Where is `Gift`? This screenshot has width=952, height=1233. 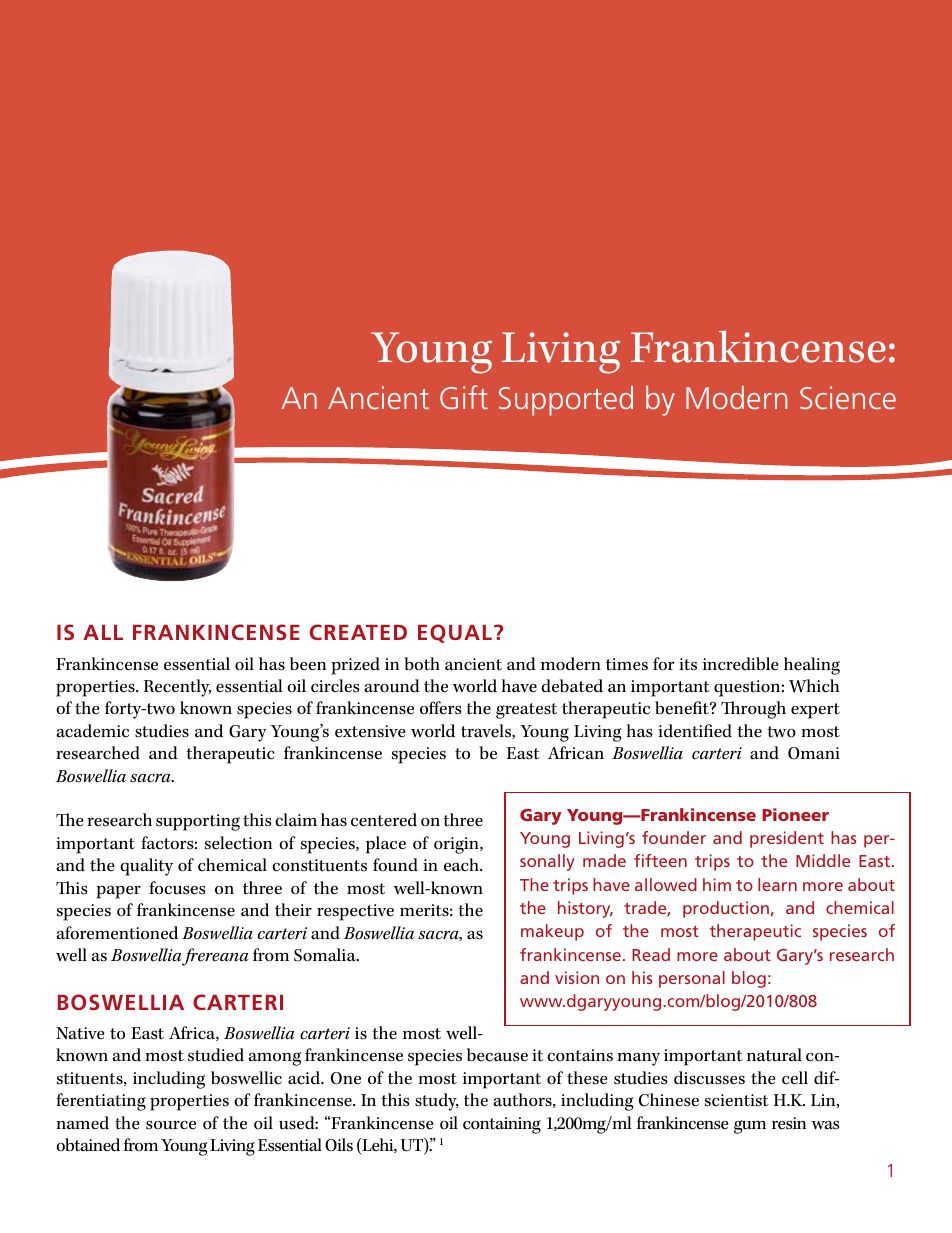
Gift is located at coordinates (464, 397).
